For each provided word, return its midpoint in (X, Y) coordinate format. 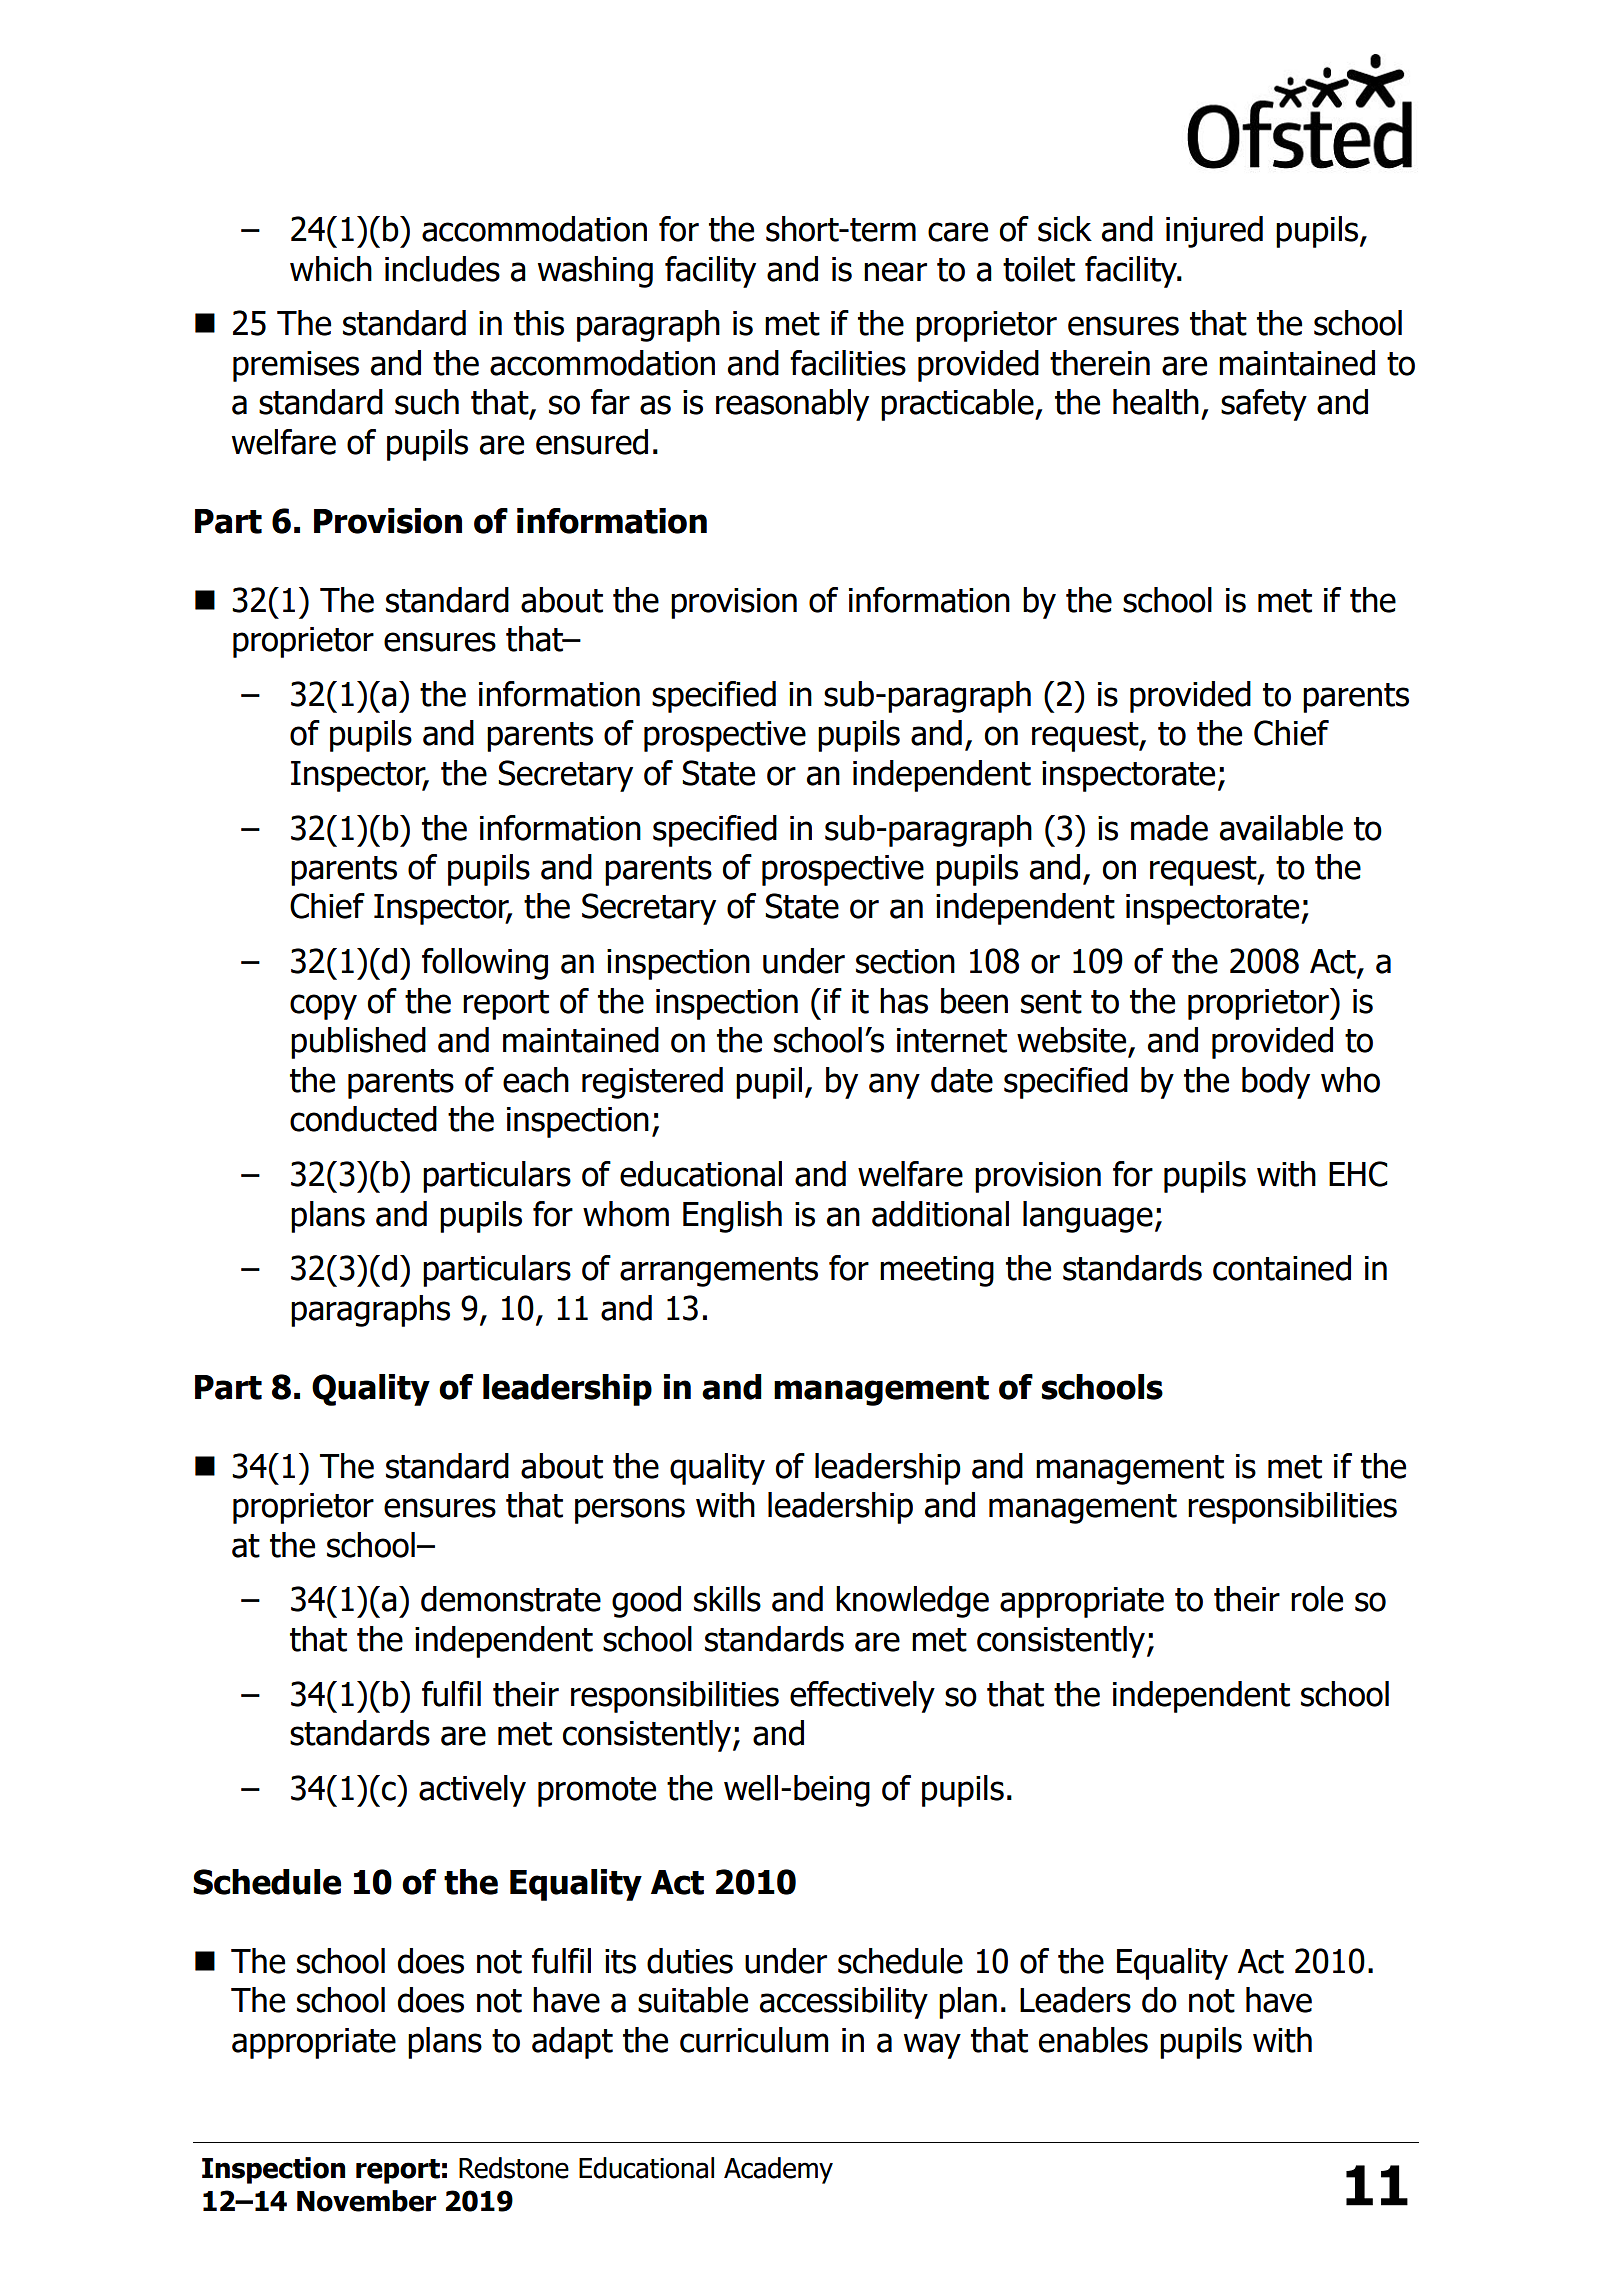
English (732, 1217)
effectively (862, 1697)
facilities (848, 363)
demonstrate (511, 1599)
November (367, 2201)
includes (442, 269)
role (1317, 1599)
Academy (778, 2170)
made (1169, 828)
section (905, 961)
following (485, 964)
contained (1282, 1268)
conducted (363, 1119)
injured (1214, 232)
